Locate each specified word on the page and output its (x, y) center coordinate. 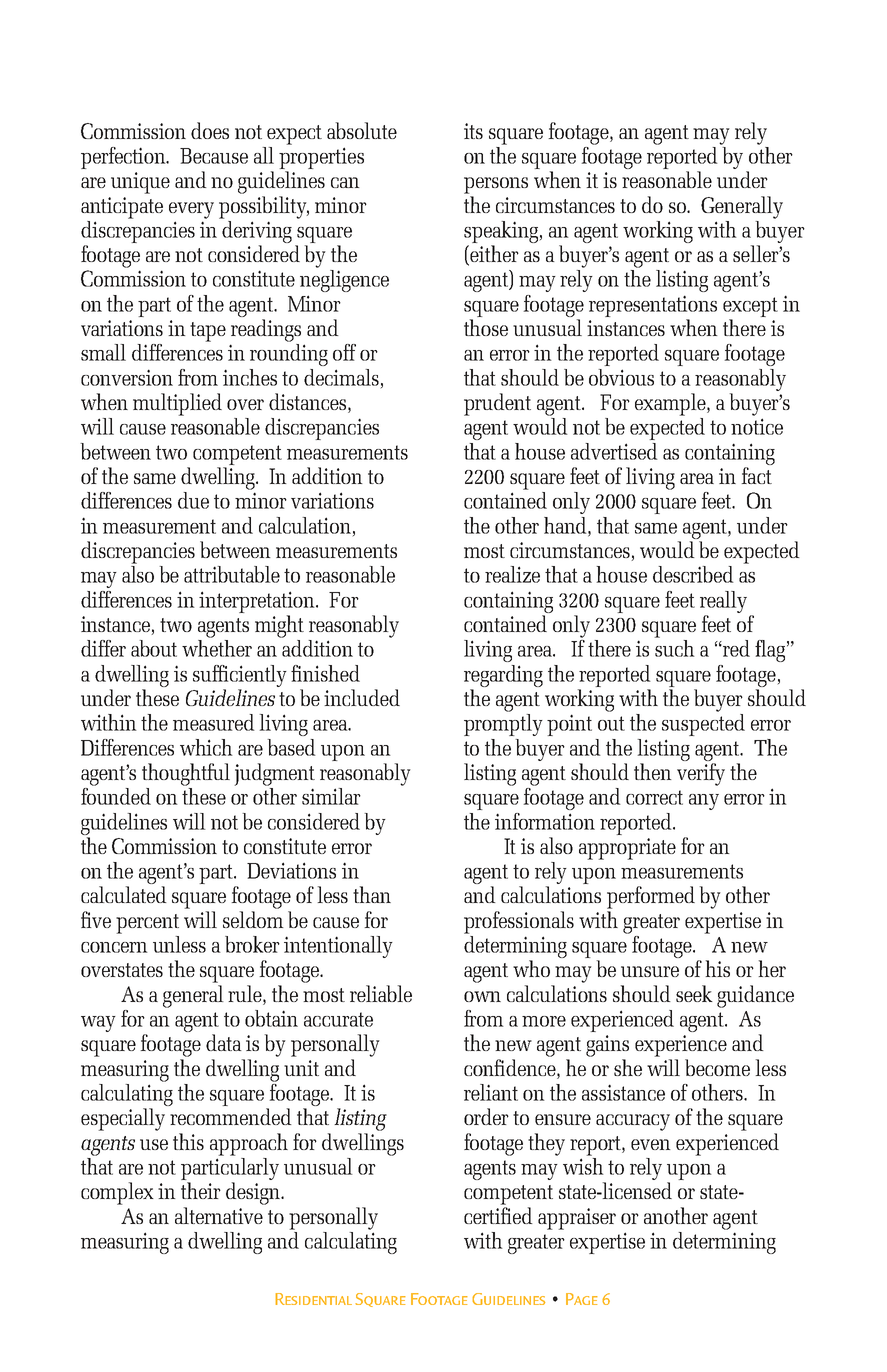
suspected (703, 723)
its (473, 131)
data (224, 1042)
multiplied (177, 404)
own (482, 996)
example (671, 404)
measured (214, 722)
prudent (497, 404)
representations (653, 307)
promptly (503, 723)
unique (140, 183)
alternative (219, 1215)
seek (694, 993)
